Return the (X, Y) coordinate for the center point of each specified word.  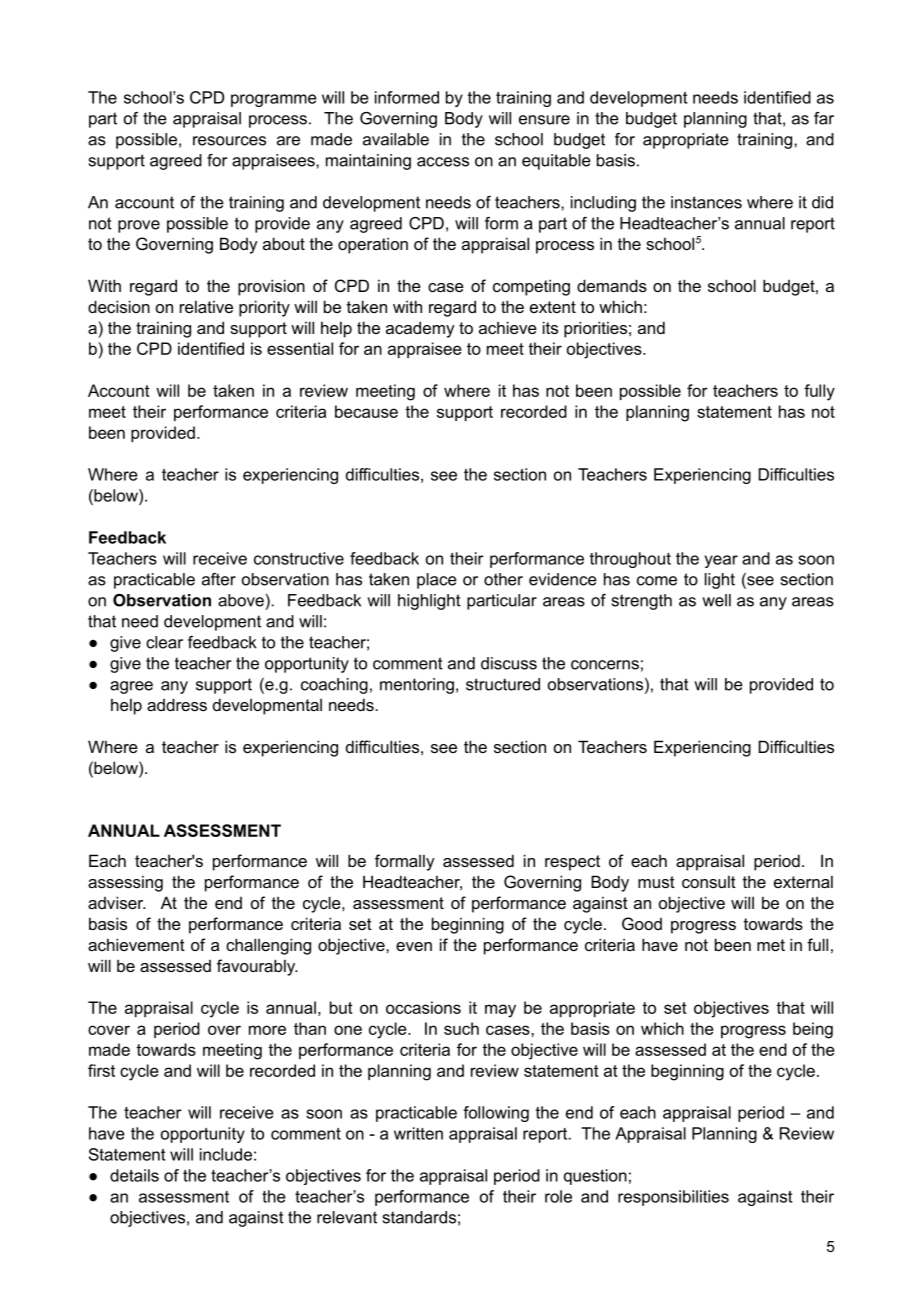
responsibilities (673, 1198)
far (824, 118)
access (443, 162)
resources (229, 141)
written (418, 1133)
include (226, 1154)
